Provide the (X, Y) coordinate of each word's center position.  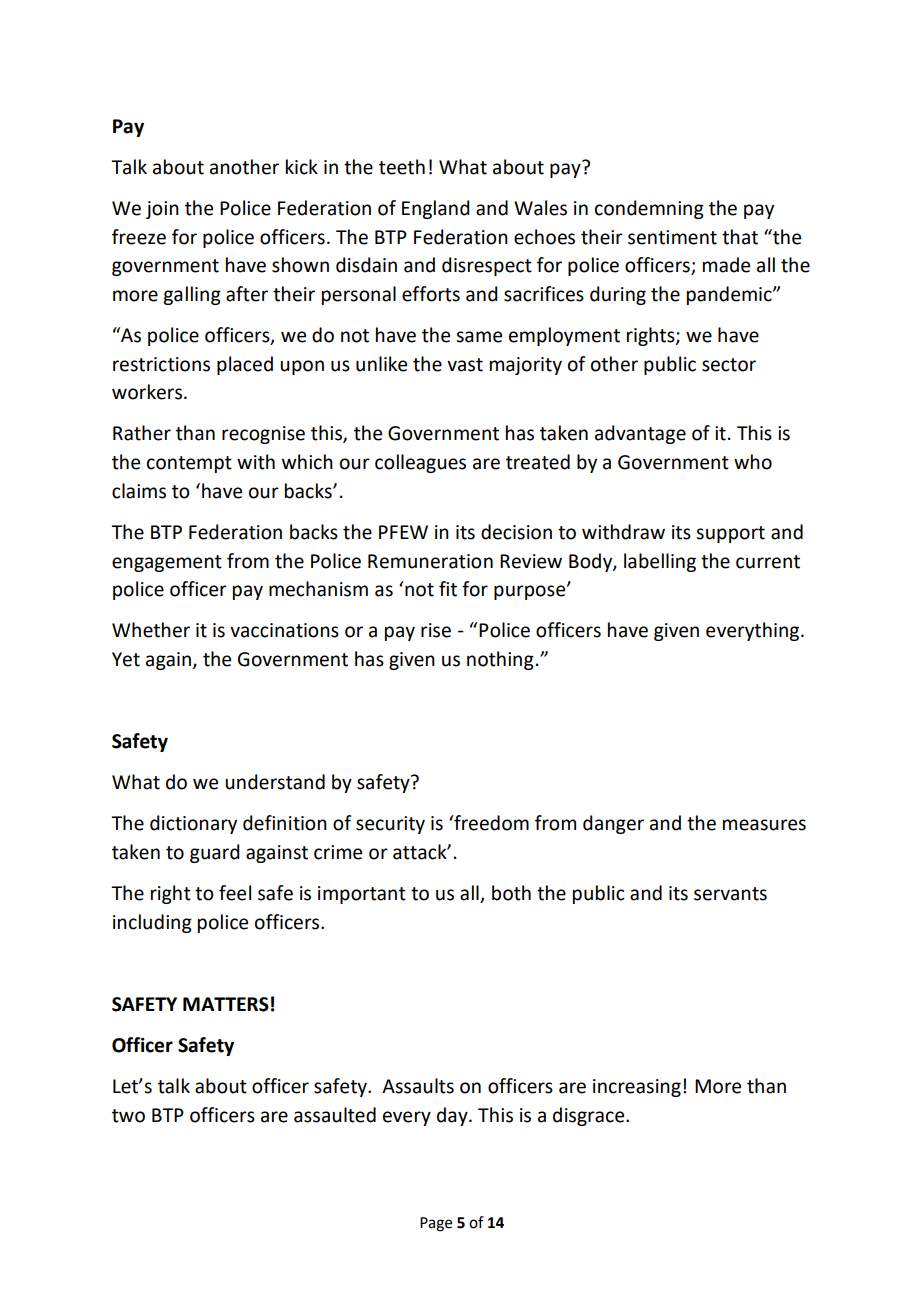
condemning (649, 209)
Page (436, 1224)
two (128, 1116)
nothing (500, 660)
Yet (126, 659)
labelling (660, 562)
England (436, 209)
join (162, 210)
